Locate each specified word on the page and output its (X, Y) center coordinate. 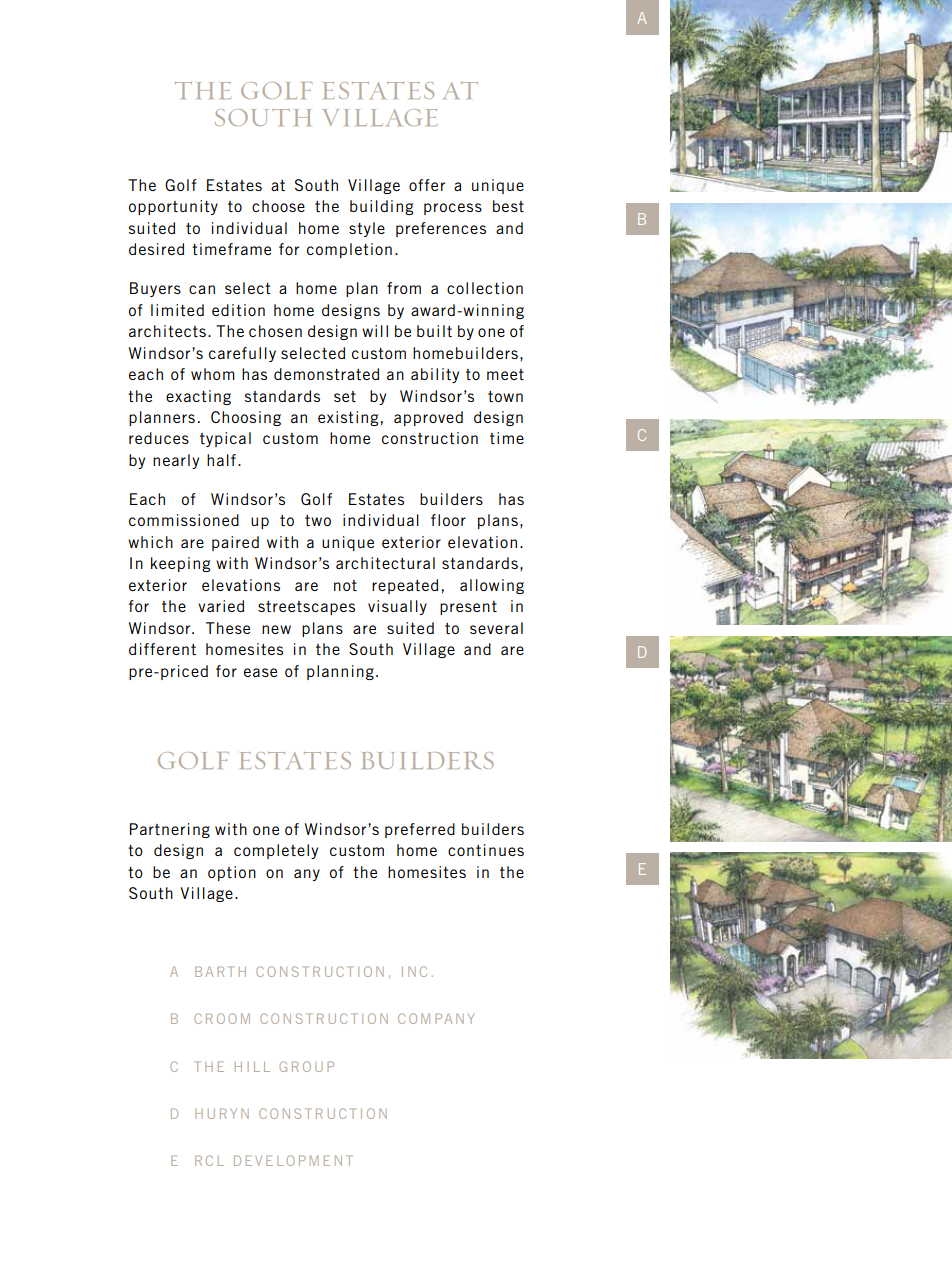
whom (213, 374)
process (453, 209)
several (496, 628)
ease (260, 672)
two (318, 520)
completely (276, 851)
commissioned (184, 520)
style (367, 229)
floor (448, 520)
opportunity (173, 207)
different (162, 649)
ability (435, 375)
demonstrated (326, 374)
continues (486, 850)
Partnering (170, 830)
